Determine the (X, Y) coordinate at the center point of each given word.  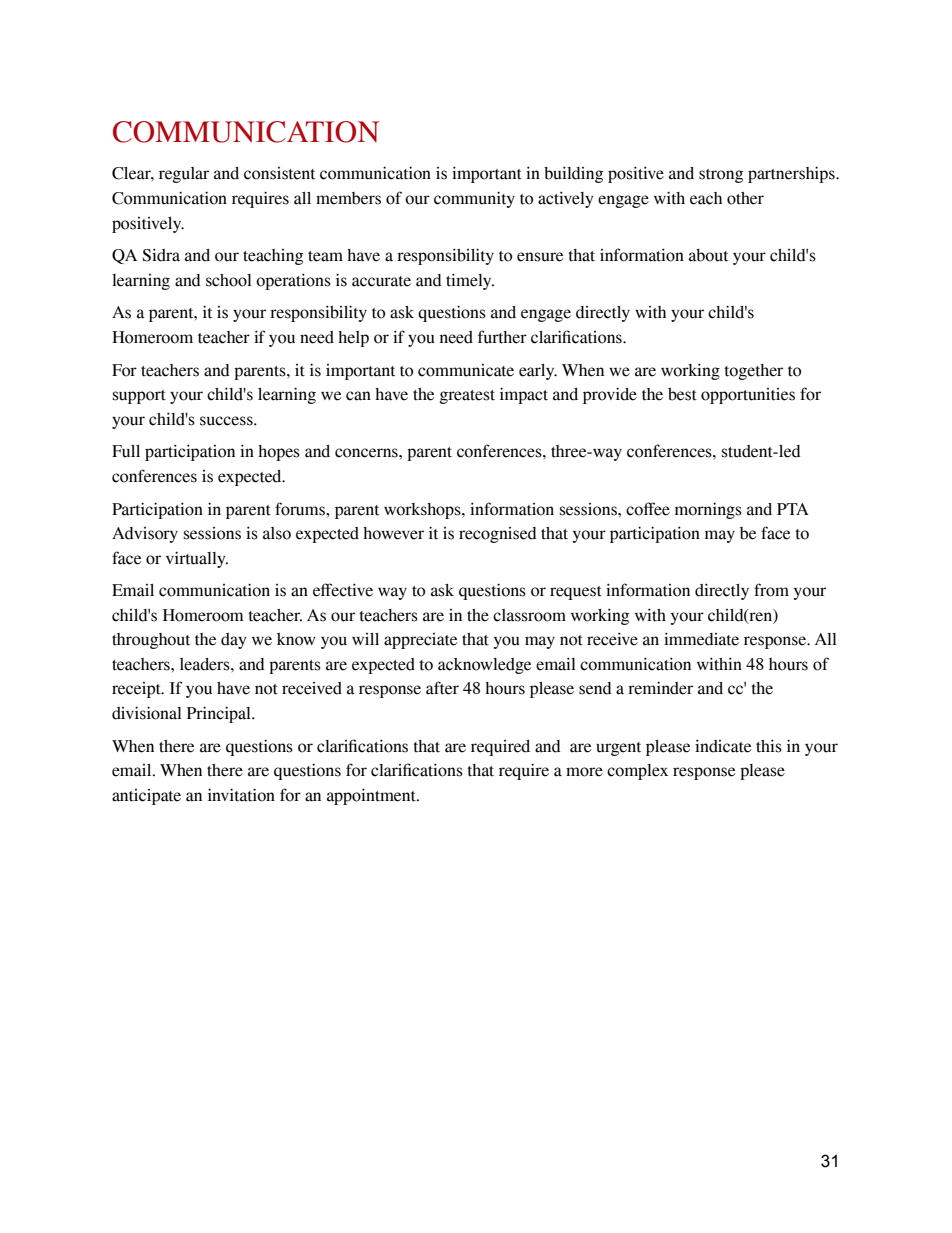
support (139, 397)
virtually (197, 559)
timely (470, 281)
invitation (241, 795)
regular (184, 175)
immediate (701, 639)
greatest (467, 397)
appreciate (420, 641)
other (745, 198)
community (474, 199)
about (708, 255)
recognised (498, 535)
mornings (708, 510)
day (234, 641)
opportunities (748, 396)
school (229, 280)
